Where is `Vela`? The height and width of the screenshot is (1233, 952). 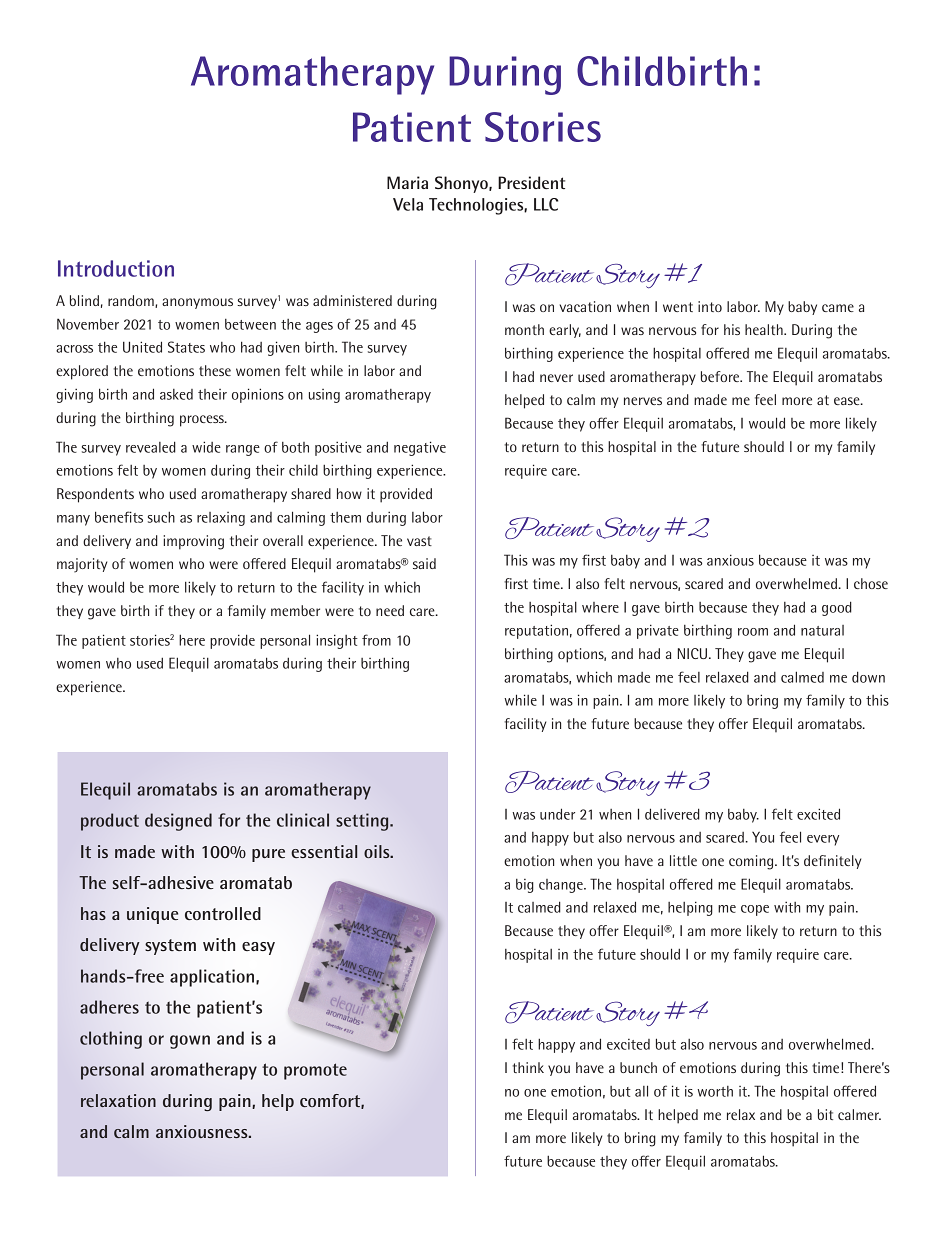 Vela is located at coordinates (408, 204).
